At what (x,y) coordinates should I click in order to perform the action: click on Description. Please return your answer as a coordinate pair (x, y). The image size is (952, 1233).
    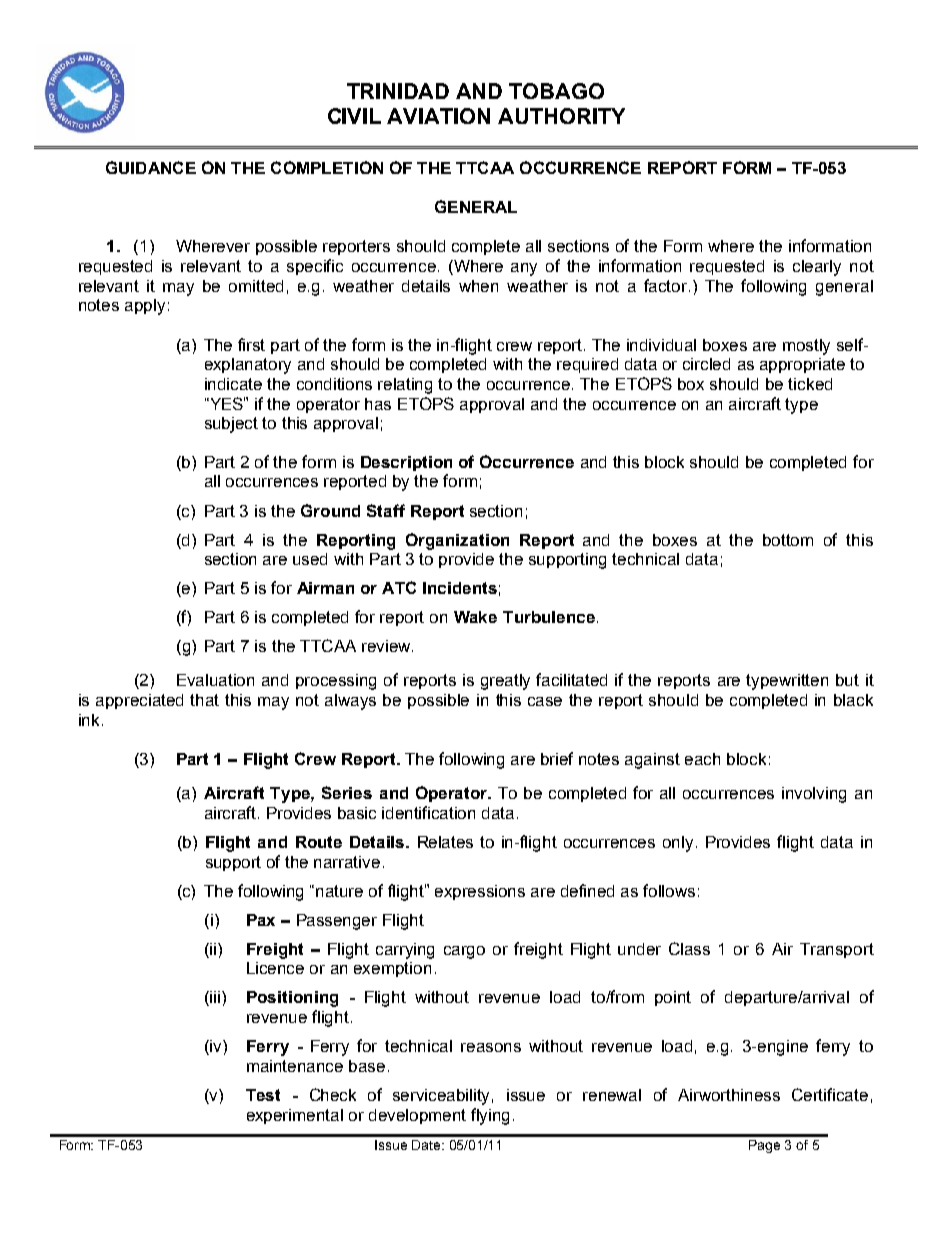
    Looking at the image, I should click on (406, 463).
